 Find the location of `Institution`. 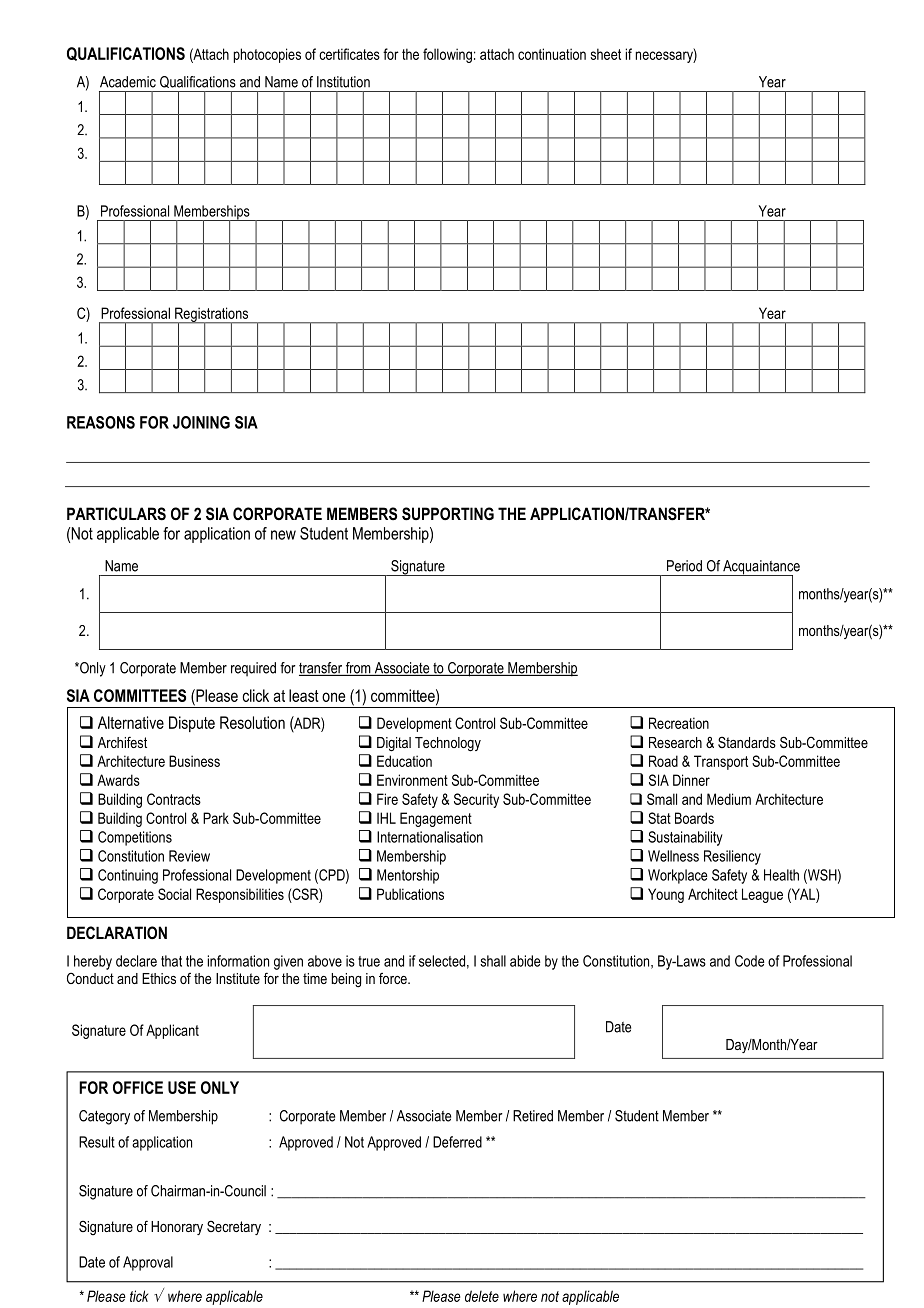

Institution is located at coordinates (343, 82).
